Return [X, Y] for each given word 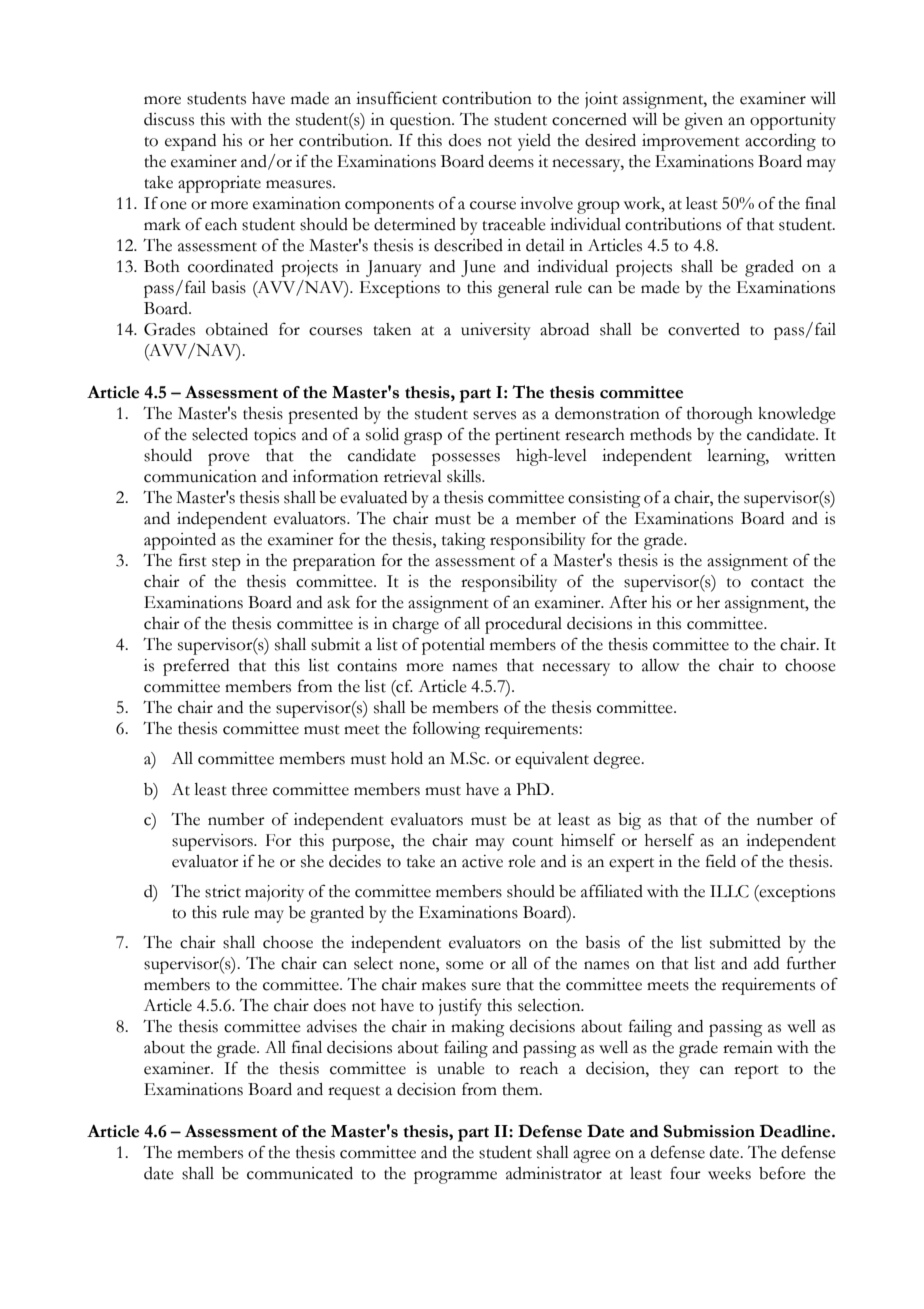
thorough [720, 415]
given [703, 121]
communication [200, 476]
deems [511, 161]
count [532, 842]
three [250, 789]
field [721, 861]
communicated [300, 1173]
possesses [466, 459]
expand [190, 142]
